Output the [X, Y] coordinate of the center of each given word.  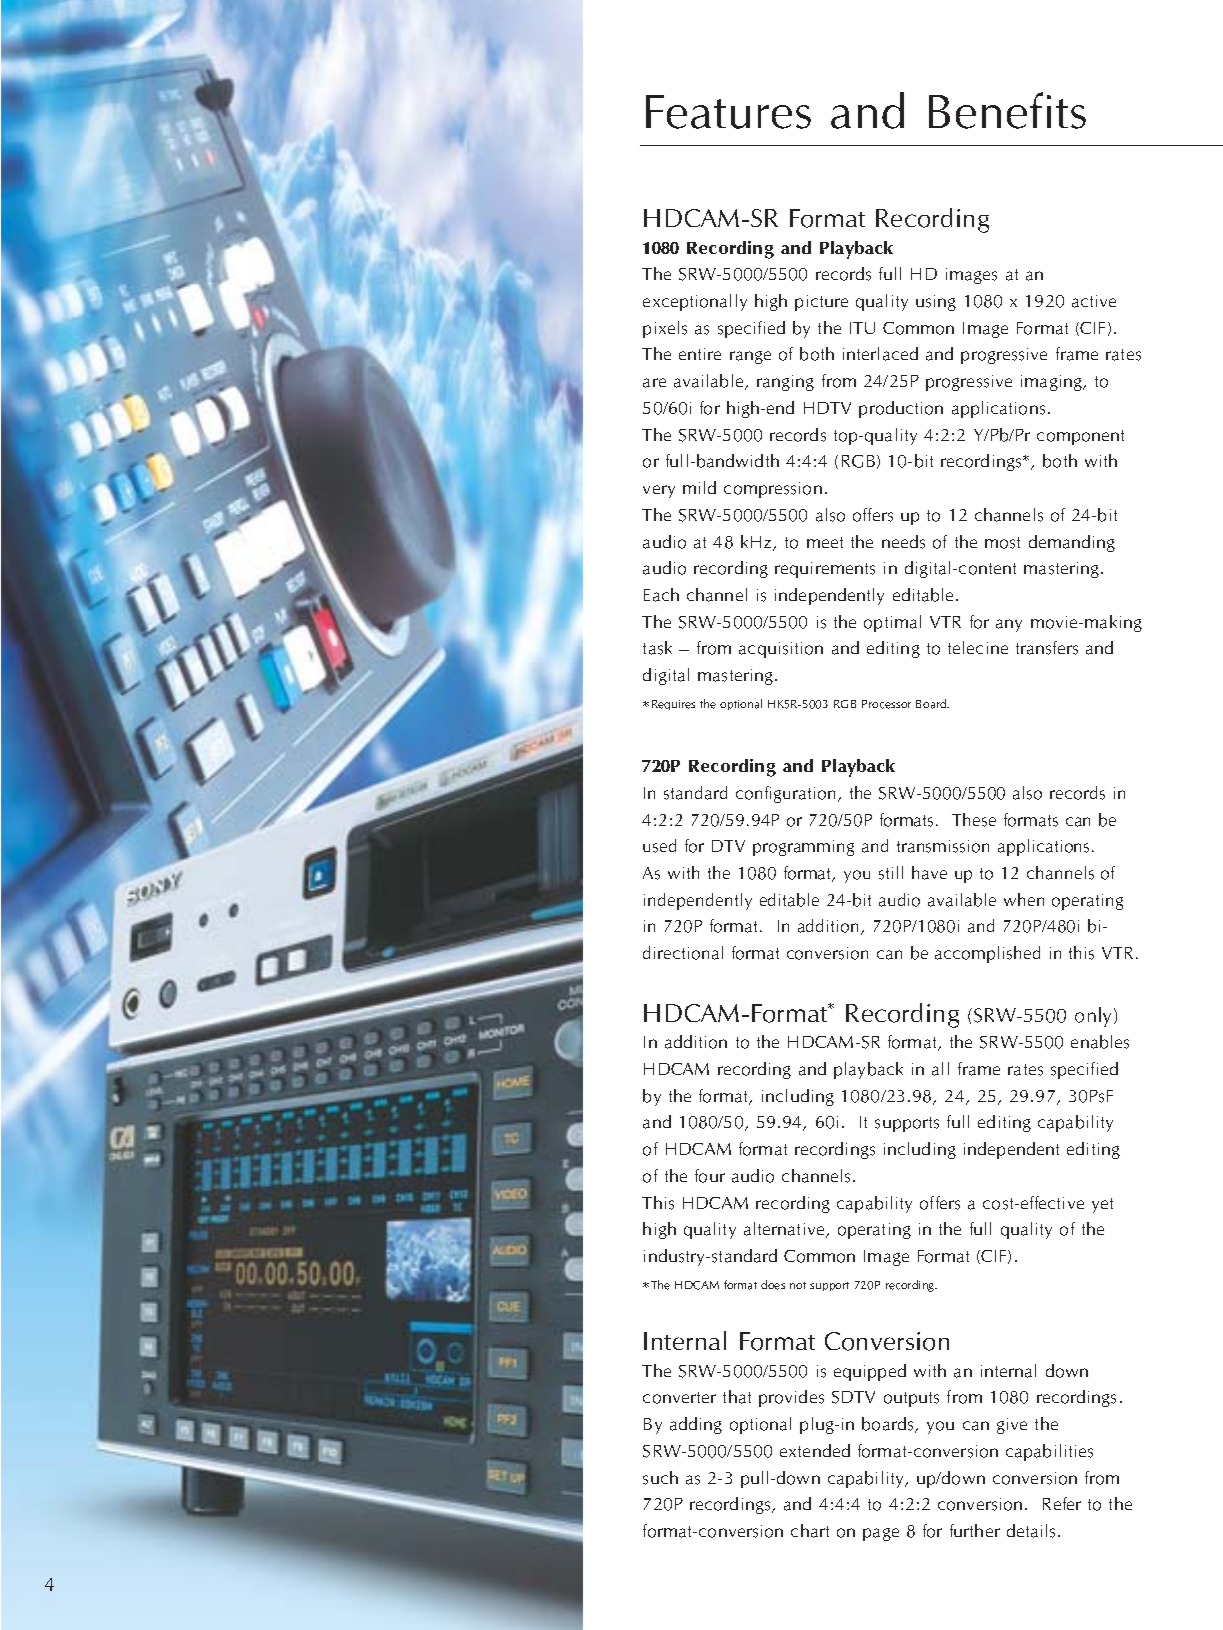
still [891, 873]
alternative [785, 1230]
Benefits [1007, 110]
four [710, 1176]
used [659, 846]
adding [696, 1425]
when [1024, 899]
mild [699, 487]
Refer [1062, 1503]
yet [1102, 1205]
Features [728, 112]
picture [821, 303]
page [881, 1534]
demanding [1072, 543]
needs [903, 542]
